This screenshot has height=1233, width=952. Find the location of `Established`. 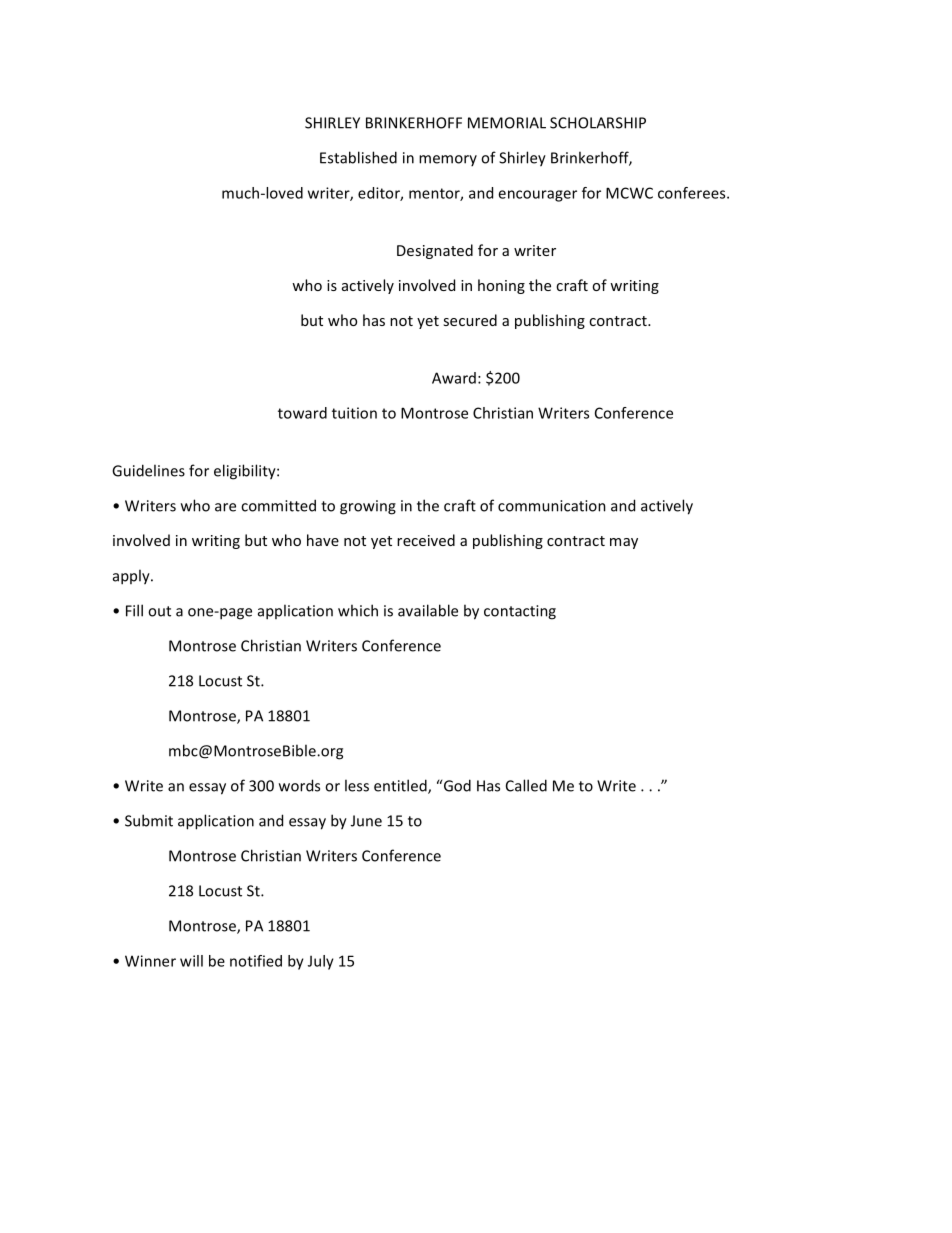

Established is located at coordinates (358, 157).
